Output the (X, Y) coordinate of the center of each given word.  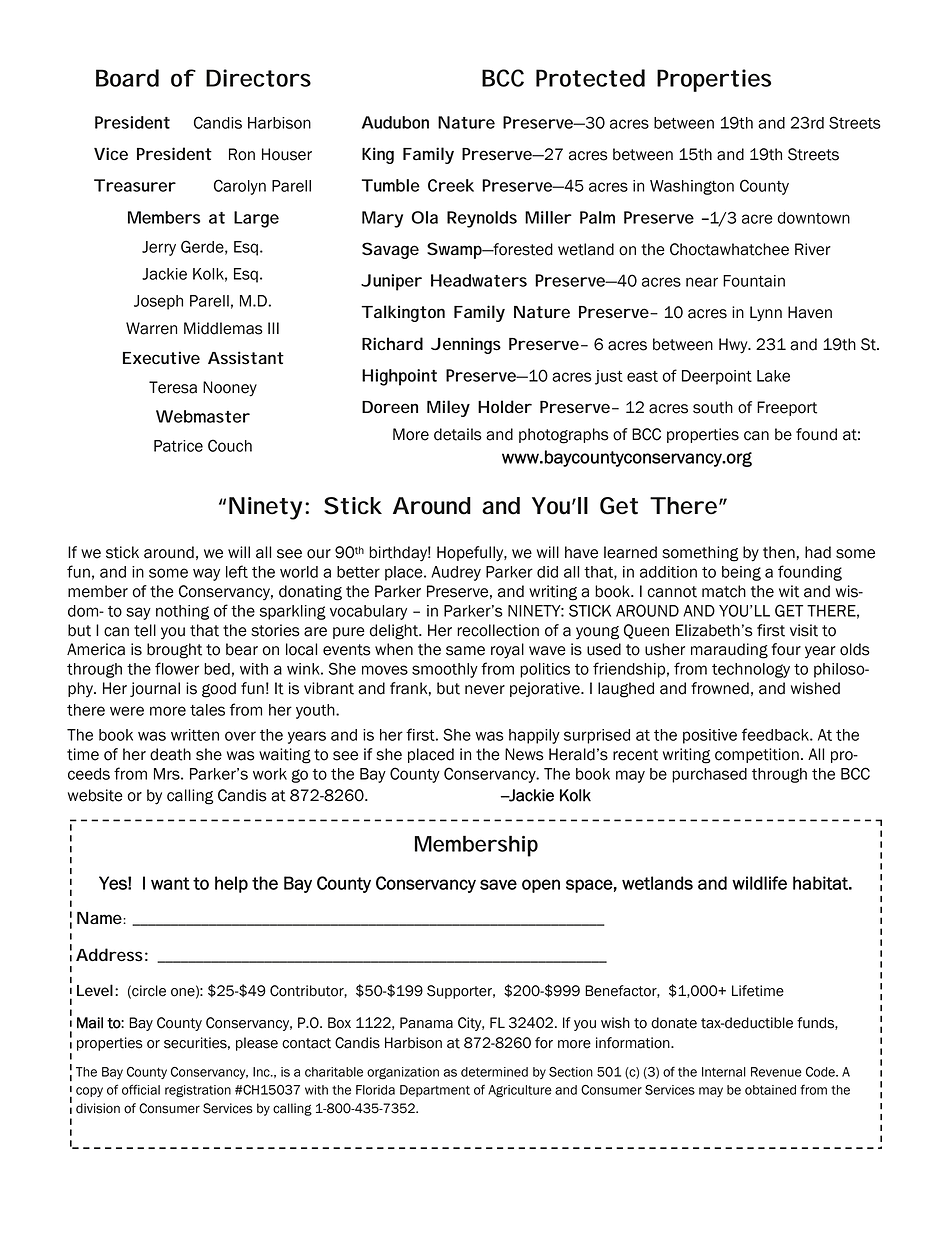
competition (757, 755)
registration (198, 1091)
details (458, 434)
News (524, 754)
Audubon (395, 122)
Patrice (178, 446)
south (713, 407)
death (170, 754)
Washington (692, 187)
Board (127, 78)
